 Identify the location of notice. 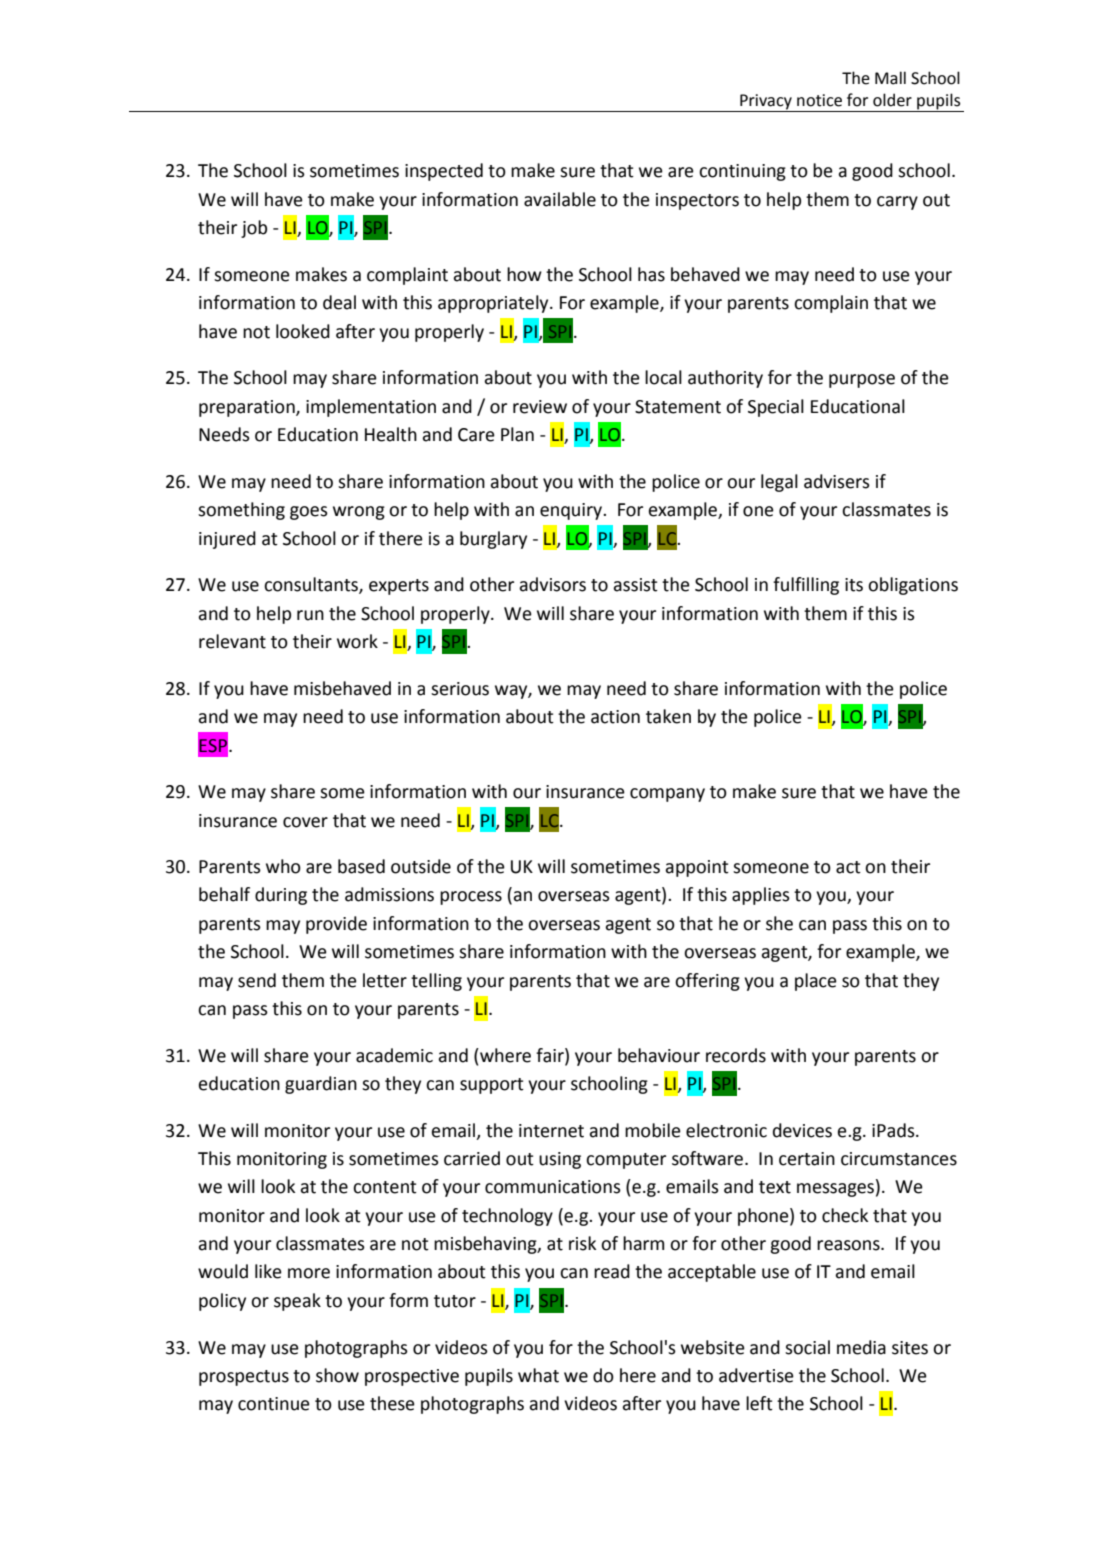
(819, 100).
